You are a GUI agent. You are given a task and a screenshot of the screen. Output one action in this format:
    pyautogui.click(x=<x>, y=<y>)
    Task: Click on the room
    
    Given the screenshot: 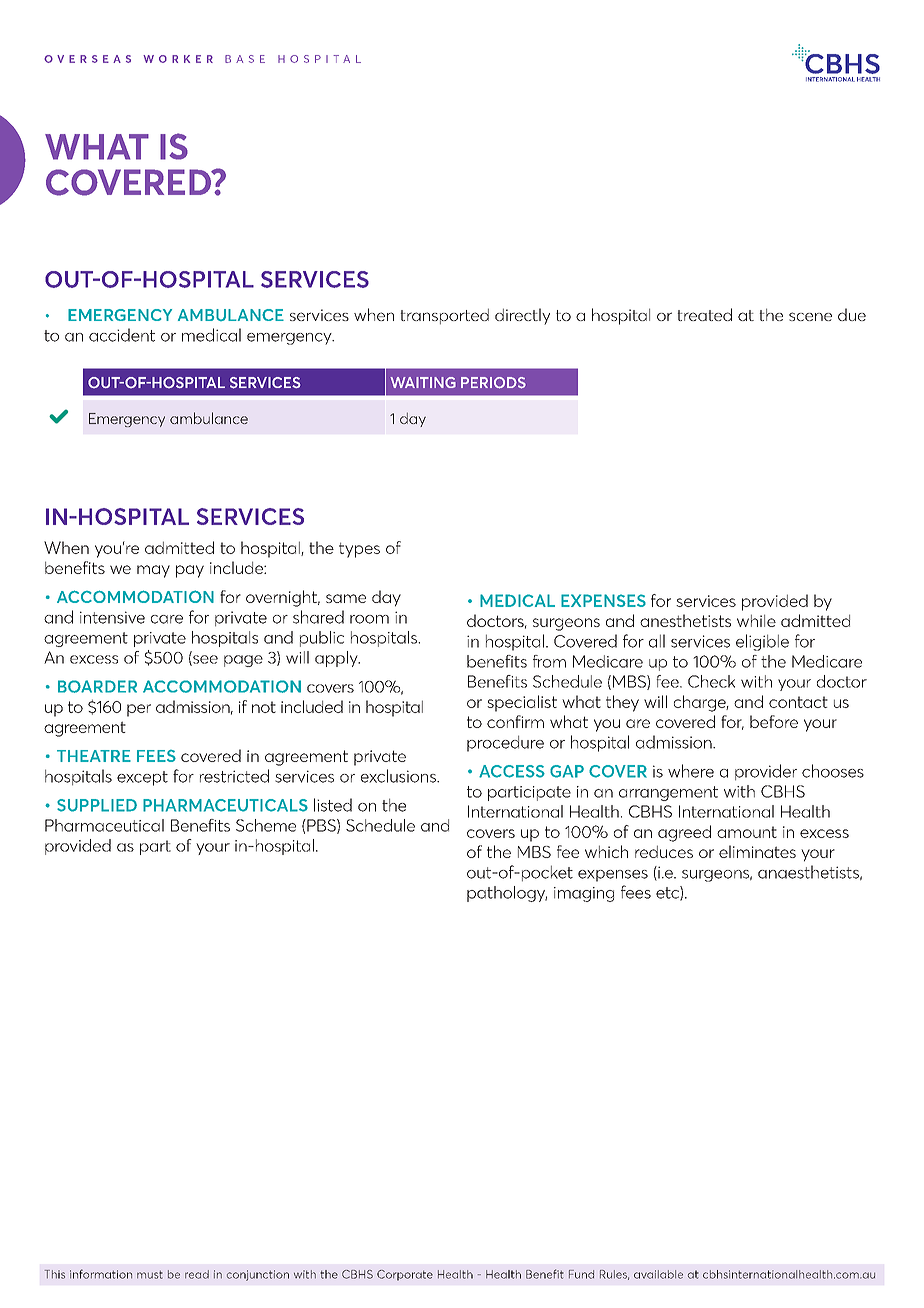 What is the action you would take?
    pyautogui.click(x=369, y=619)
